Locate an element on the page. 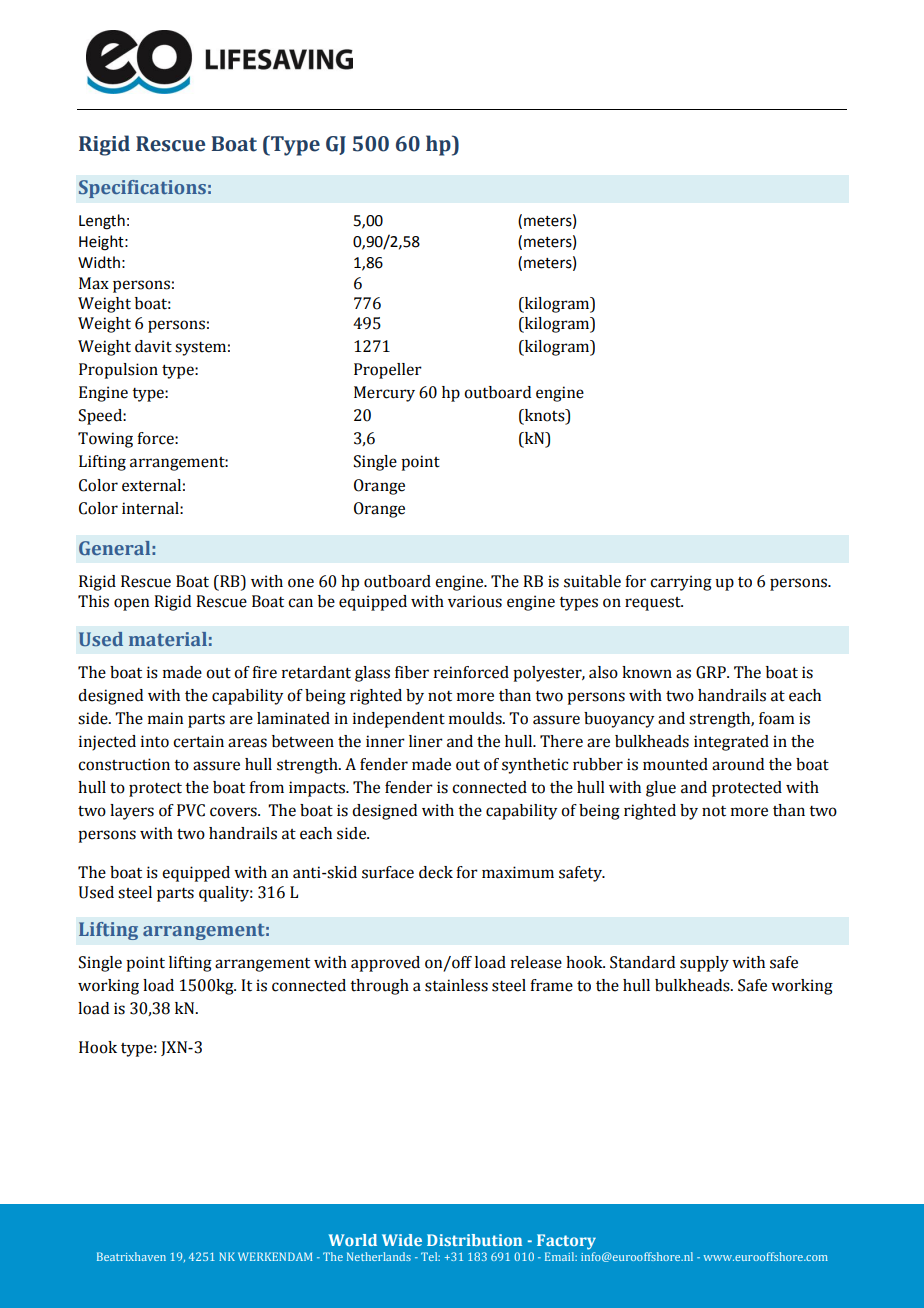  integrated is located at coordinates (731, 743).
